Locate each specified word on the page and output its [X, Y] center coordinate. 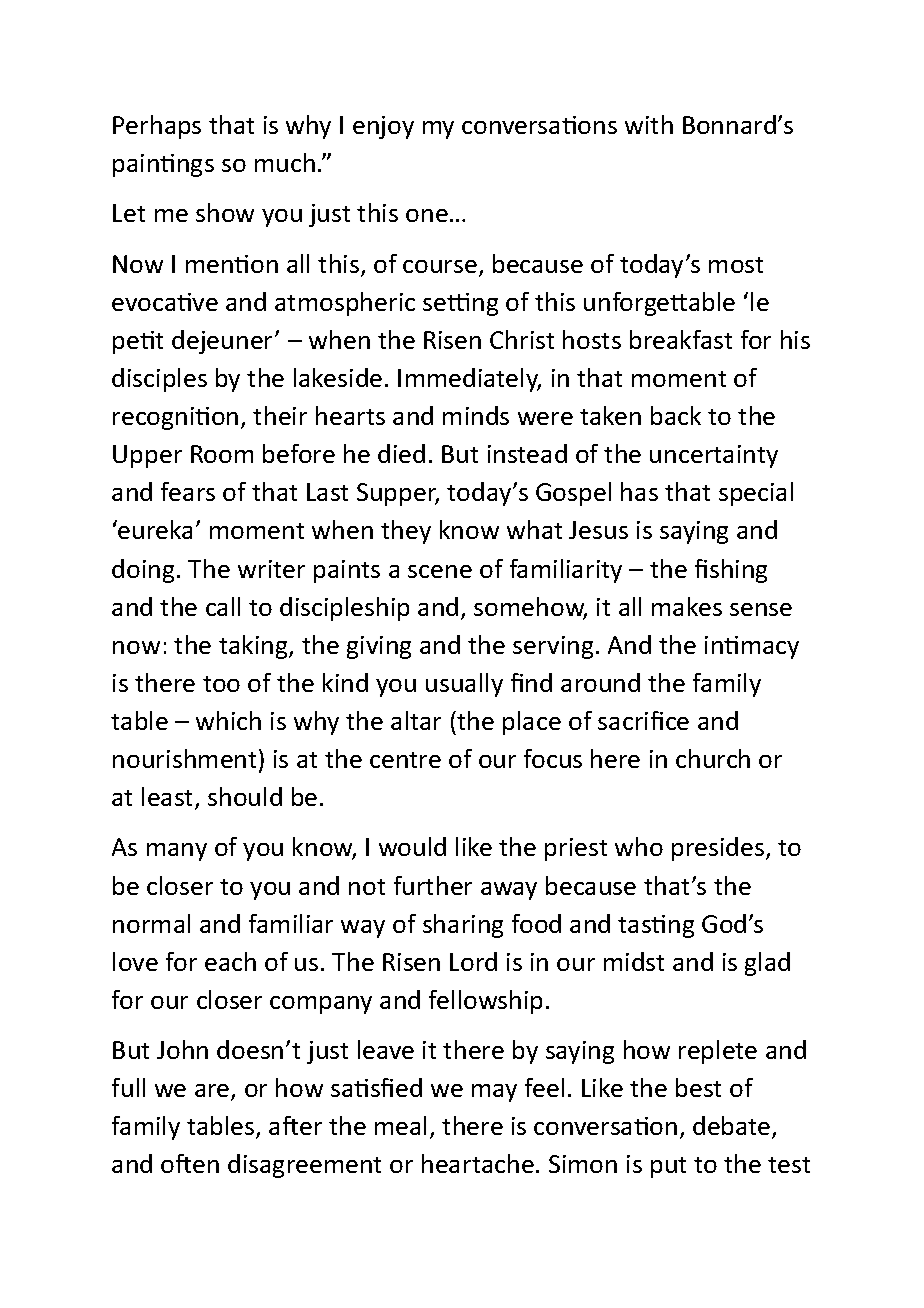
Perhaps [157, 127]
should [245, 796]
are [213, 1092]
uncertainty [714, 456]
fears [188, 491]
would [412, 846]
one [427, 215]
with [649, 124]
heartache [478, 1163]
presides [719, 849]
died [401, 453]
